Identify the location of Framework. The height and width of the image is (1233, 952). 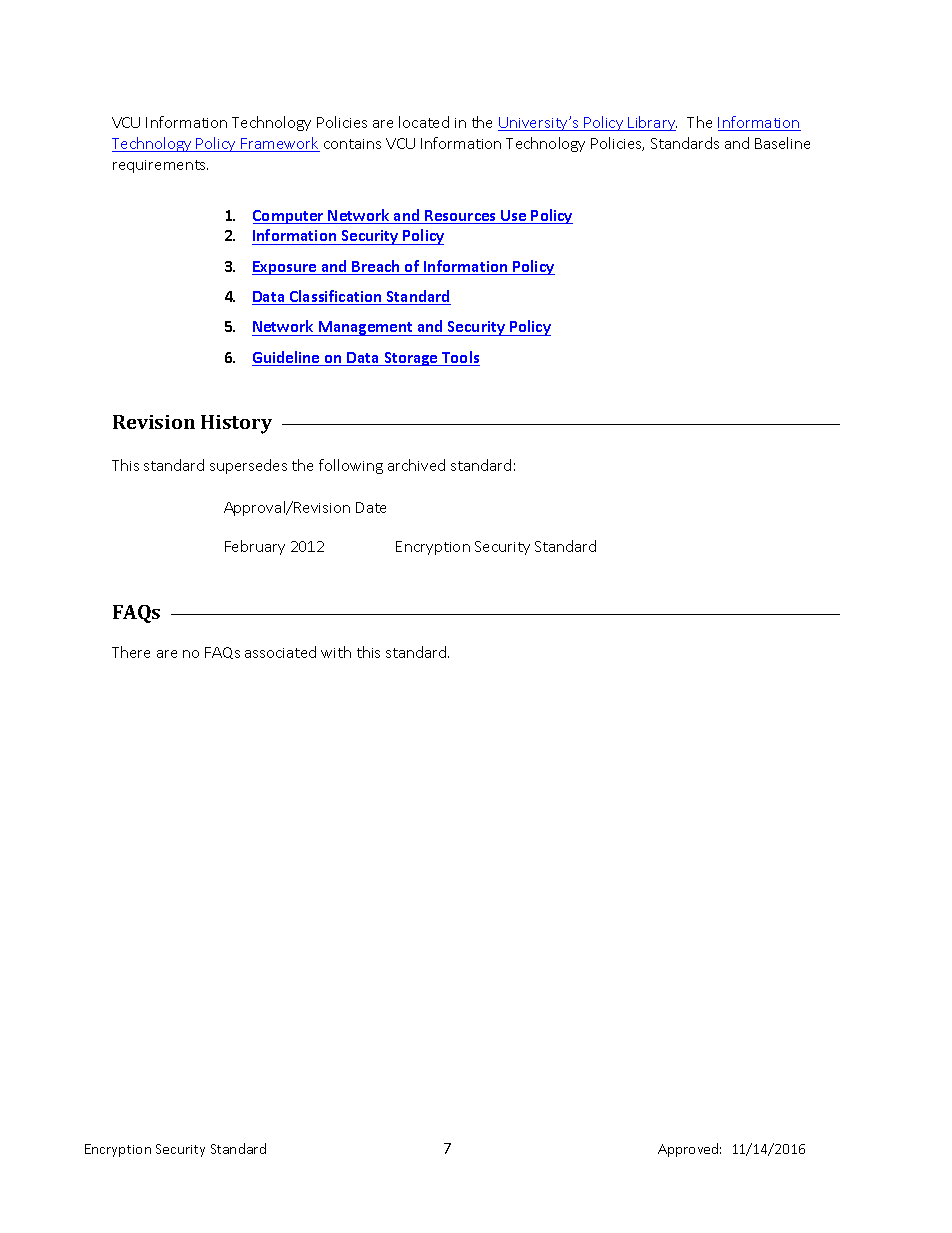
(279, 144).
